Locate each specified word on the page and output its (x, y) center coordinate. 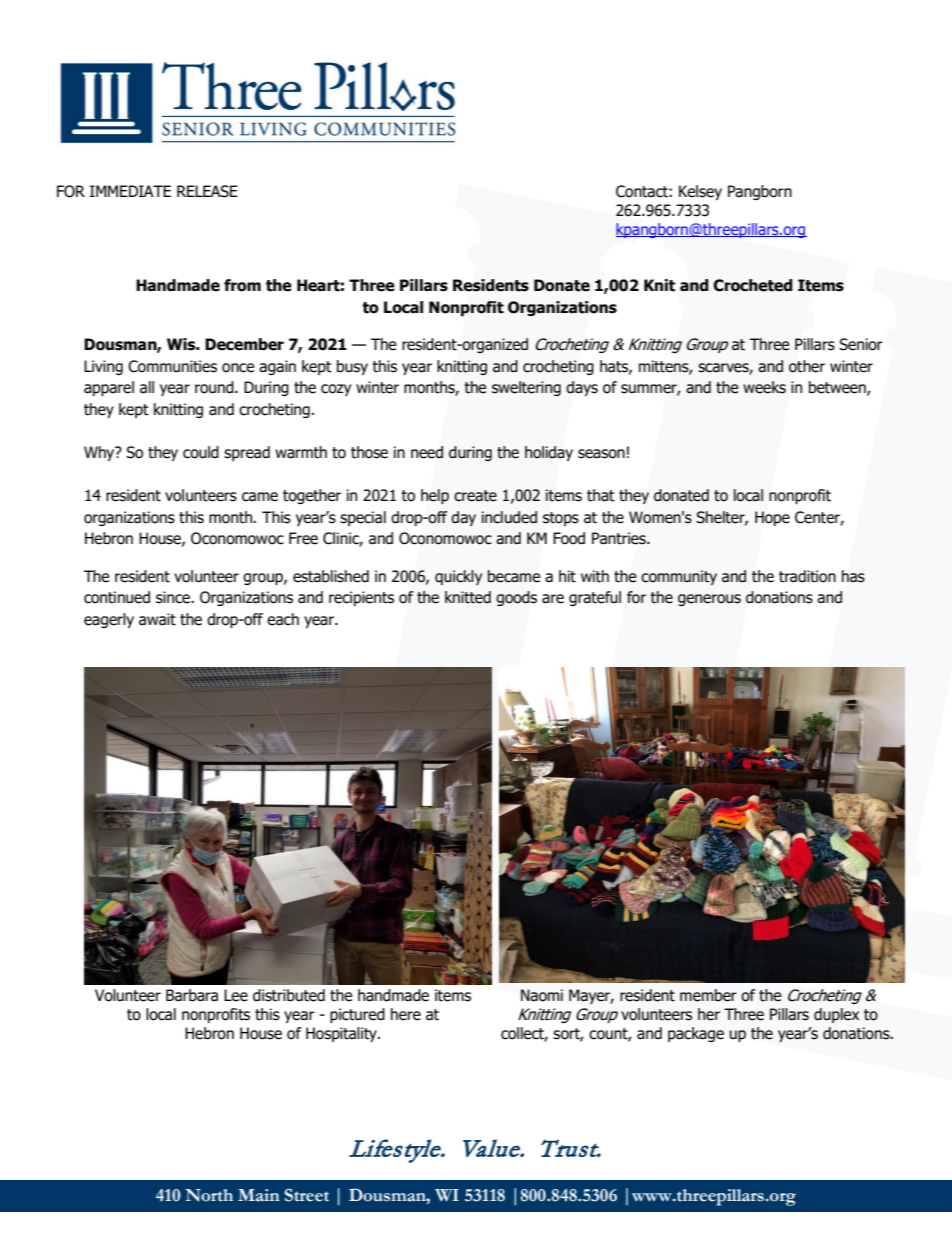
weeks (764, 387)
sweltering (526, 388)
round (215, 387)
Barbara (192, 995)
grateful (595, 598)
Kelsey (700, 192)
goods (516, 598)
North (209, 1195)
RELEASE (207, 191)
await (157, 619)
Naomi (542, 995)
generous (709, 600)
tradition (807, 576)
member (708, 995)
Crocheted (752, 285)
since (174, 597)
